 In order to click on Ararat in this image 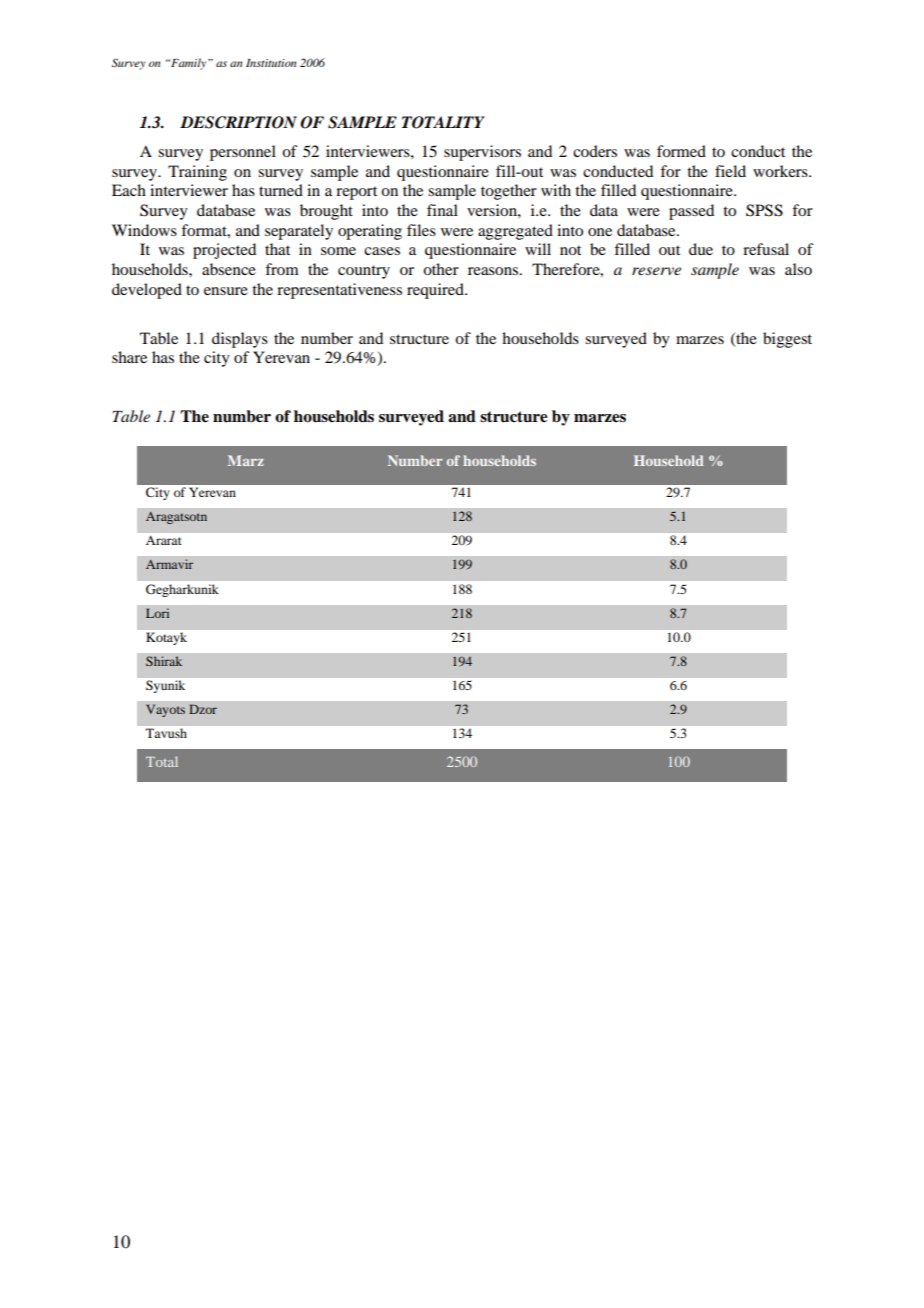, I will do `click(163, 540)`.
